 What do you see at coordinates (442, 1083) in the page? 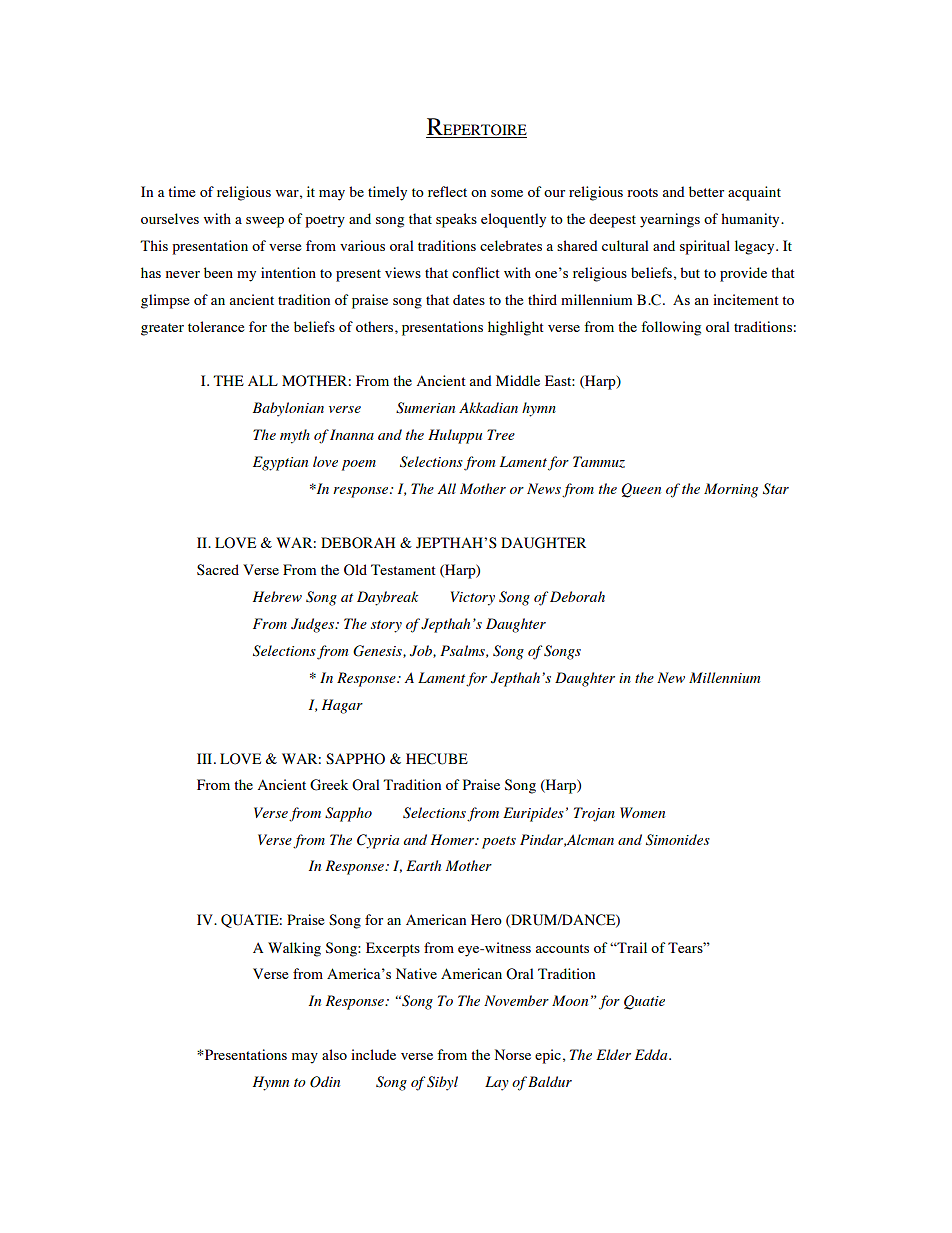
I see `Sibyl` at bounding box center [442, 1083].
